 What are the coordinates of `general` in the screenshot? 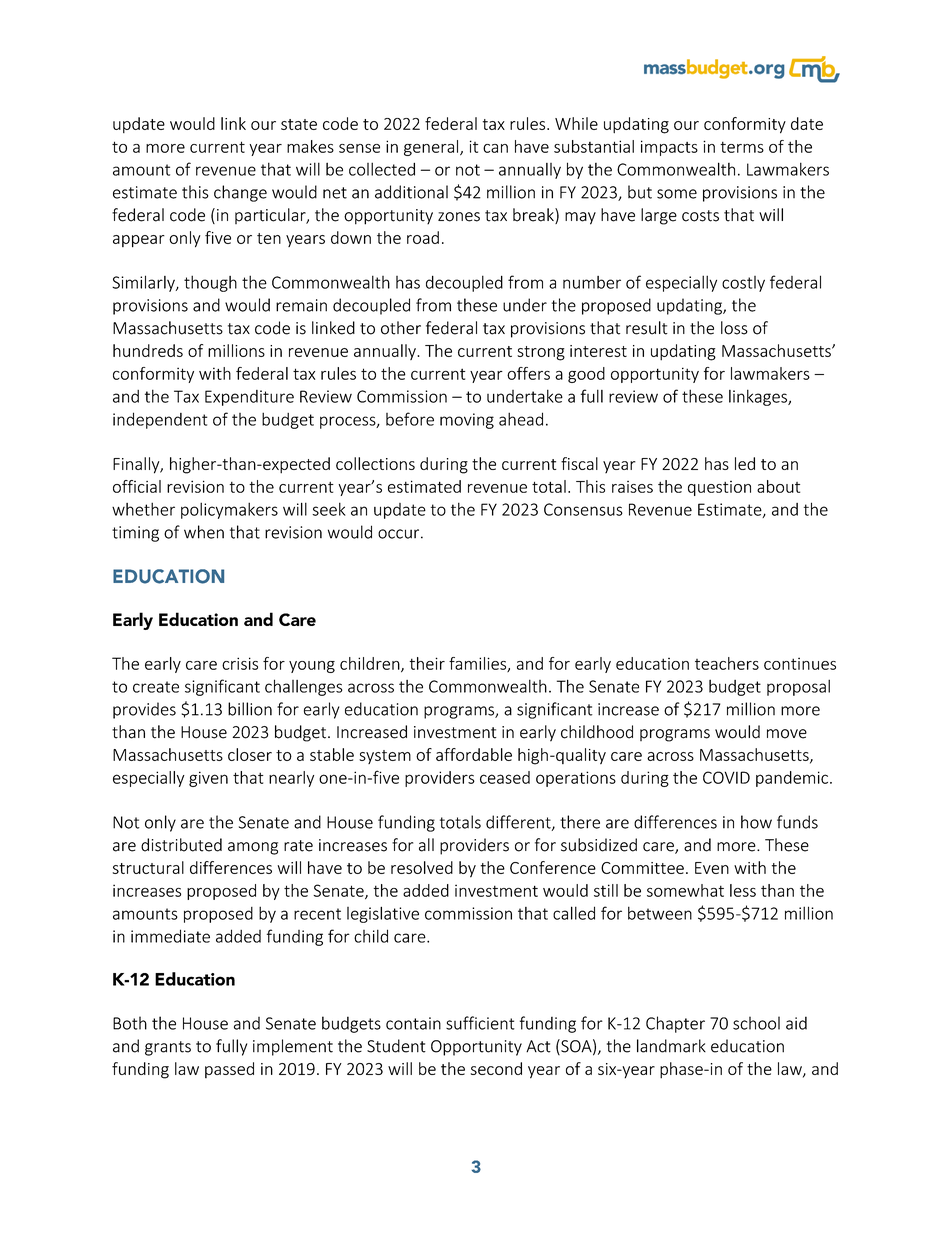 It's located at (432, 148).
